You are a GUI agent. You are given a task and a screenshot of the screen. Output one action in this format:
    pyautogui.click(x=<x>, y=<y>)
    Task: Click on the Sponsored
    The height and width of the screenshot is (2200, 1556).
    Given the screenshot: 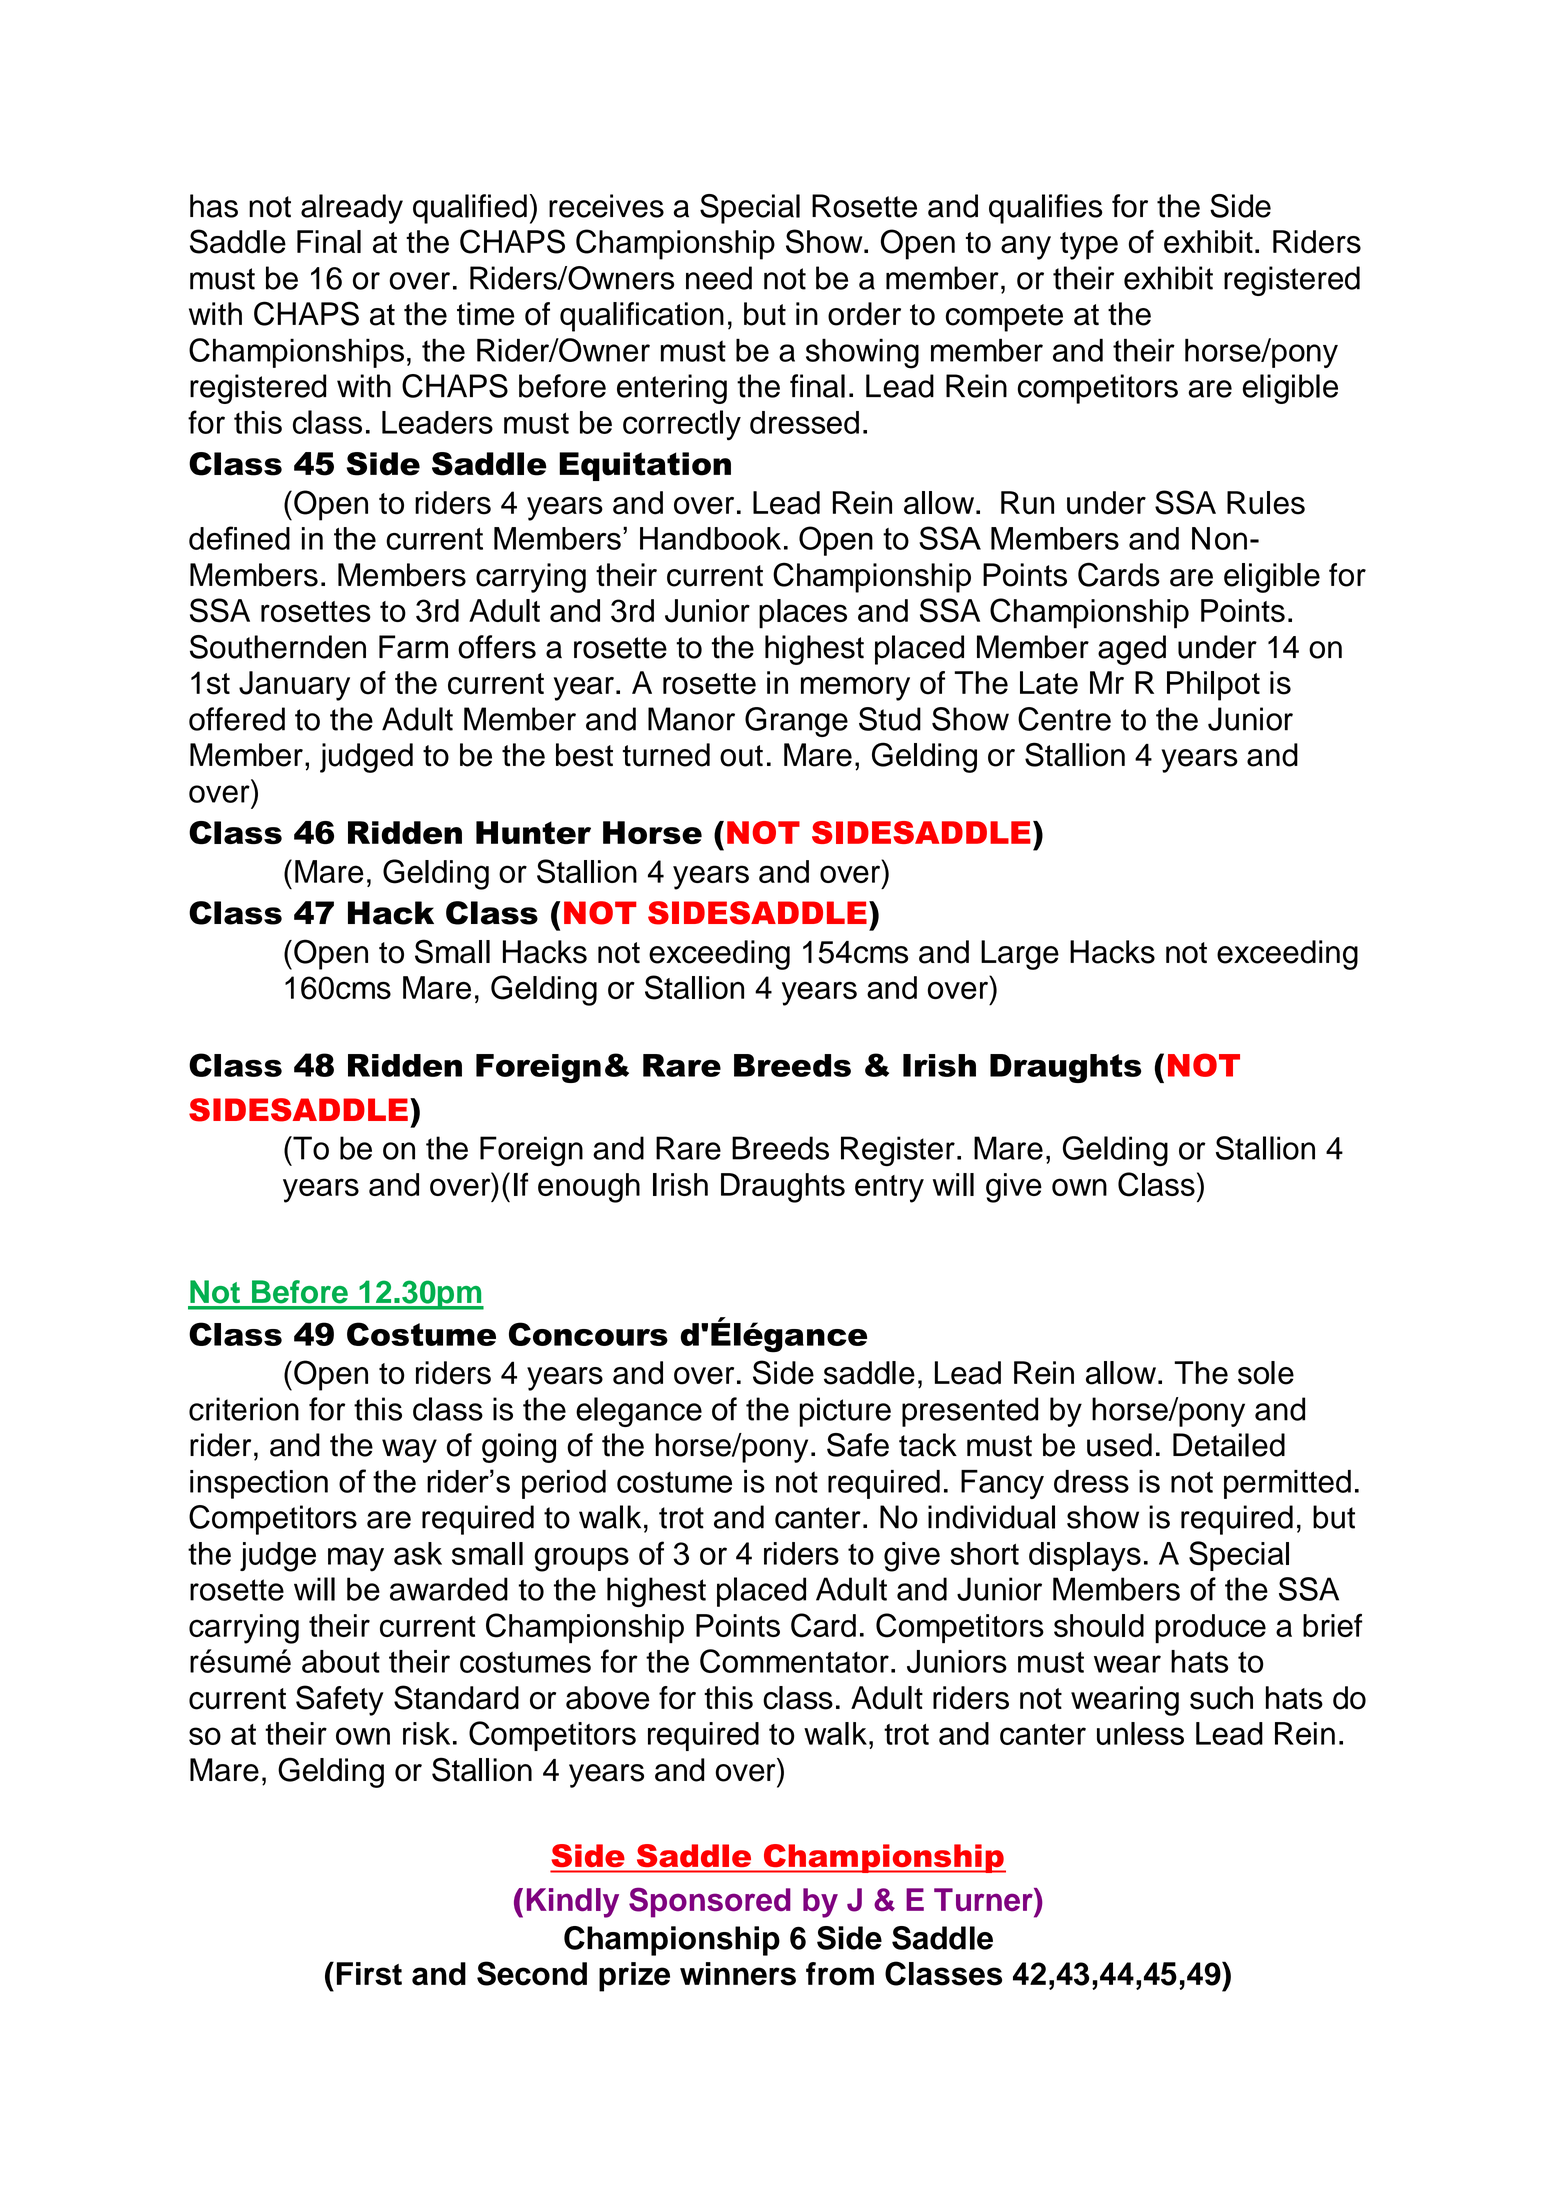 What is the action you would take?
    pyautogui.click(x=710, y=1902)
